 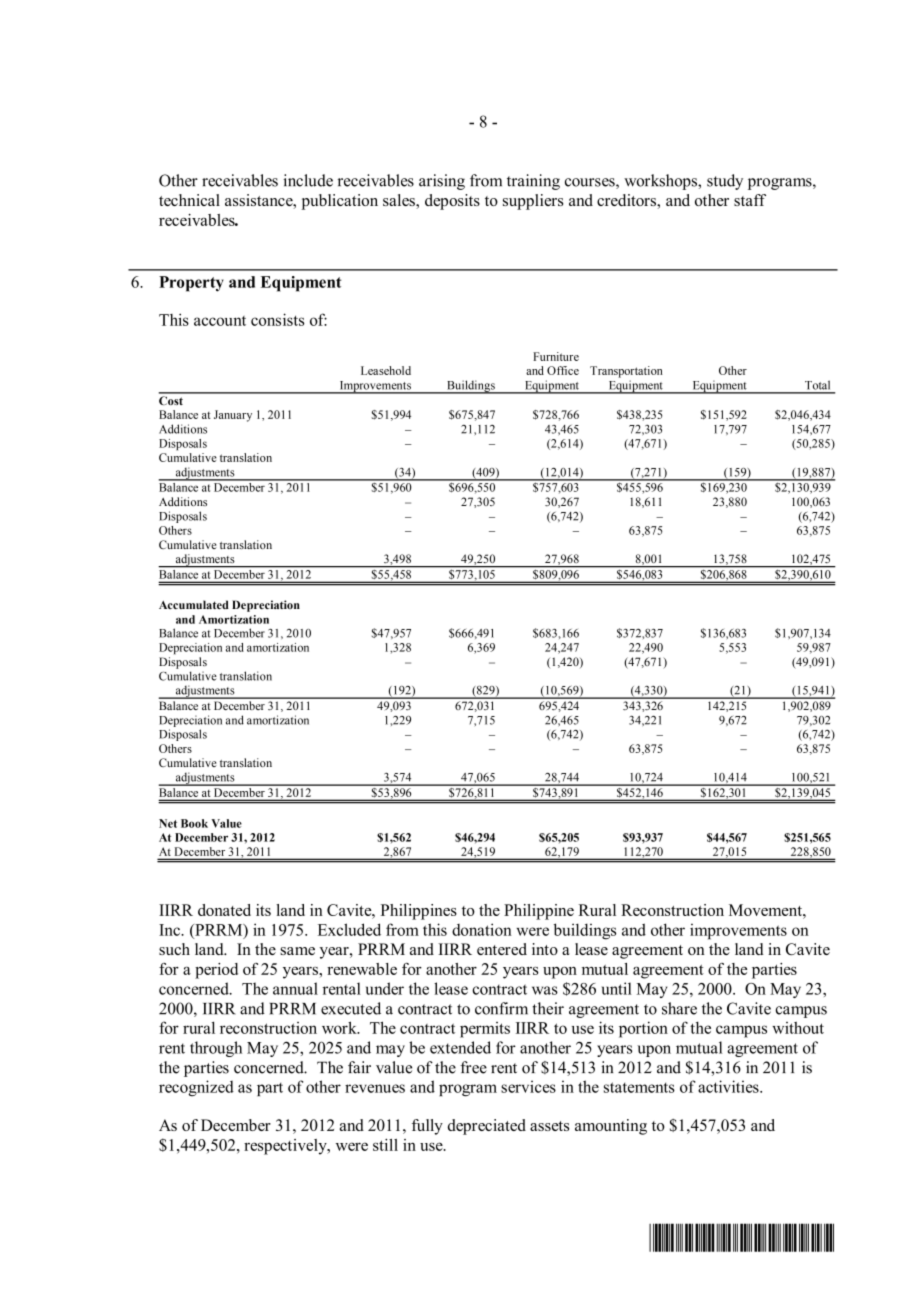 I want to click on deposits, so click(x=452, y=202).
